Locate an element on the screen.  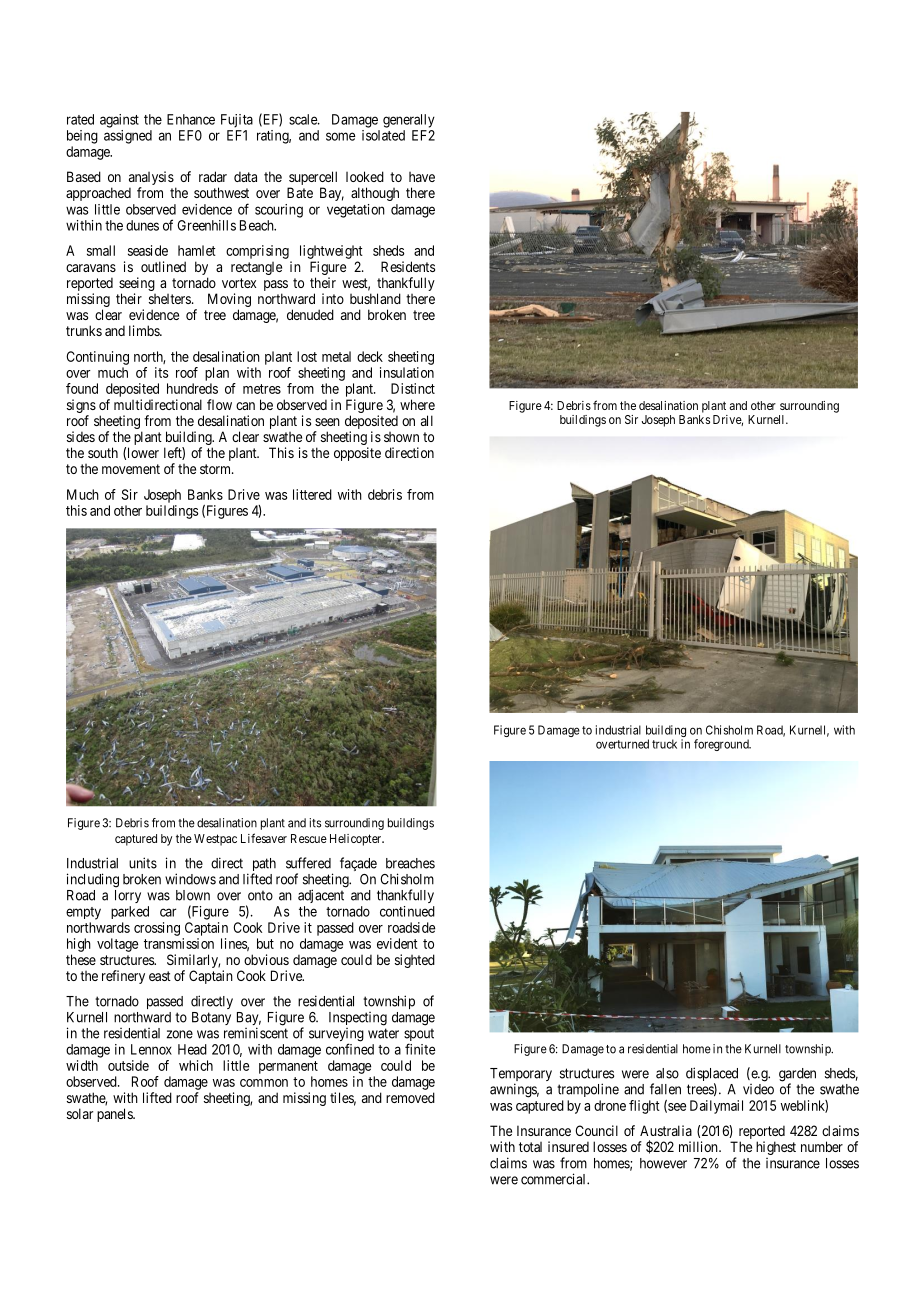
panels is located at coordinates (115, 1115).
